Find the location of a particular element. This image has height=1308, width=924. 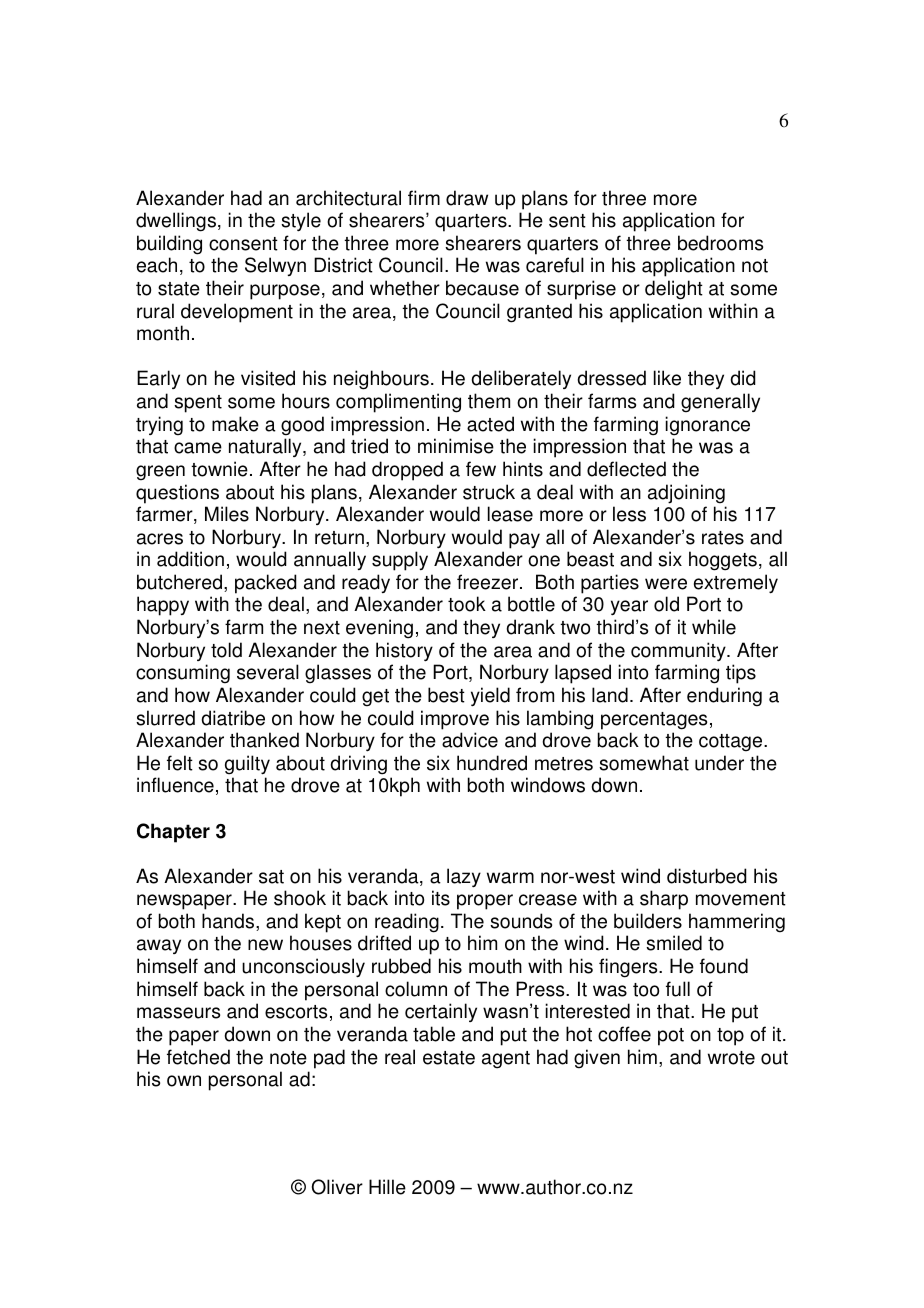

draw is located at coordinates (467, 198).
